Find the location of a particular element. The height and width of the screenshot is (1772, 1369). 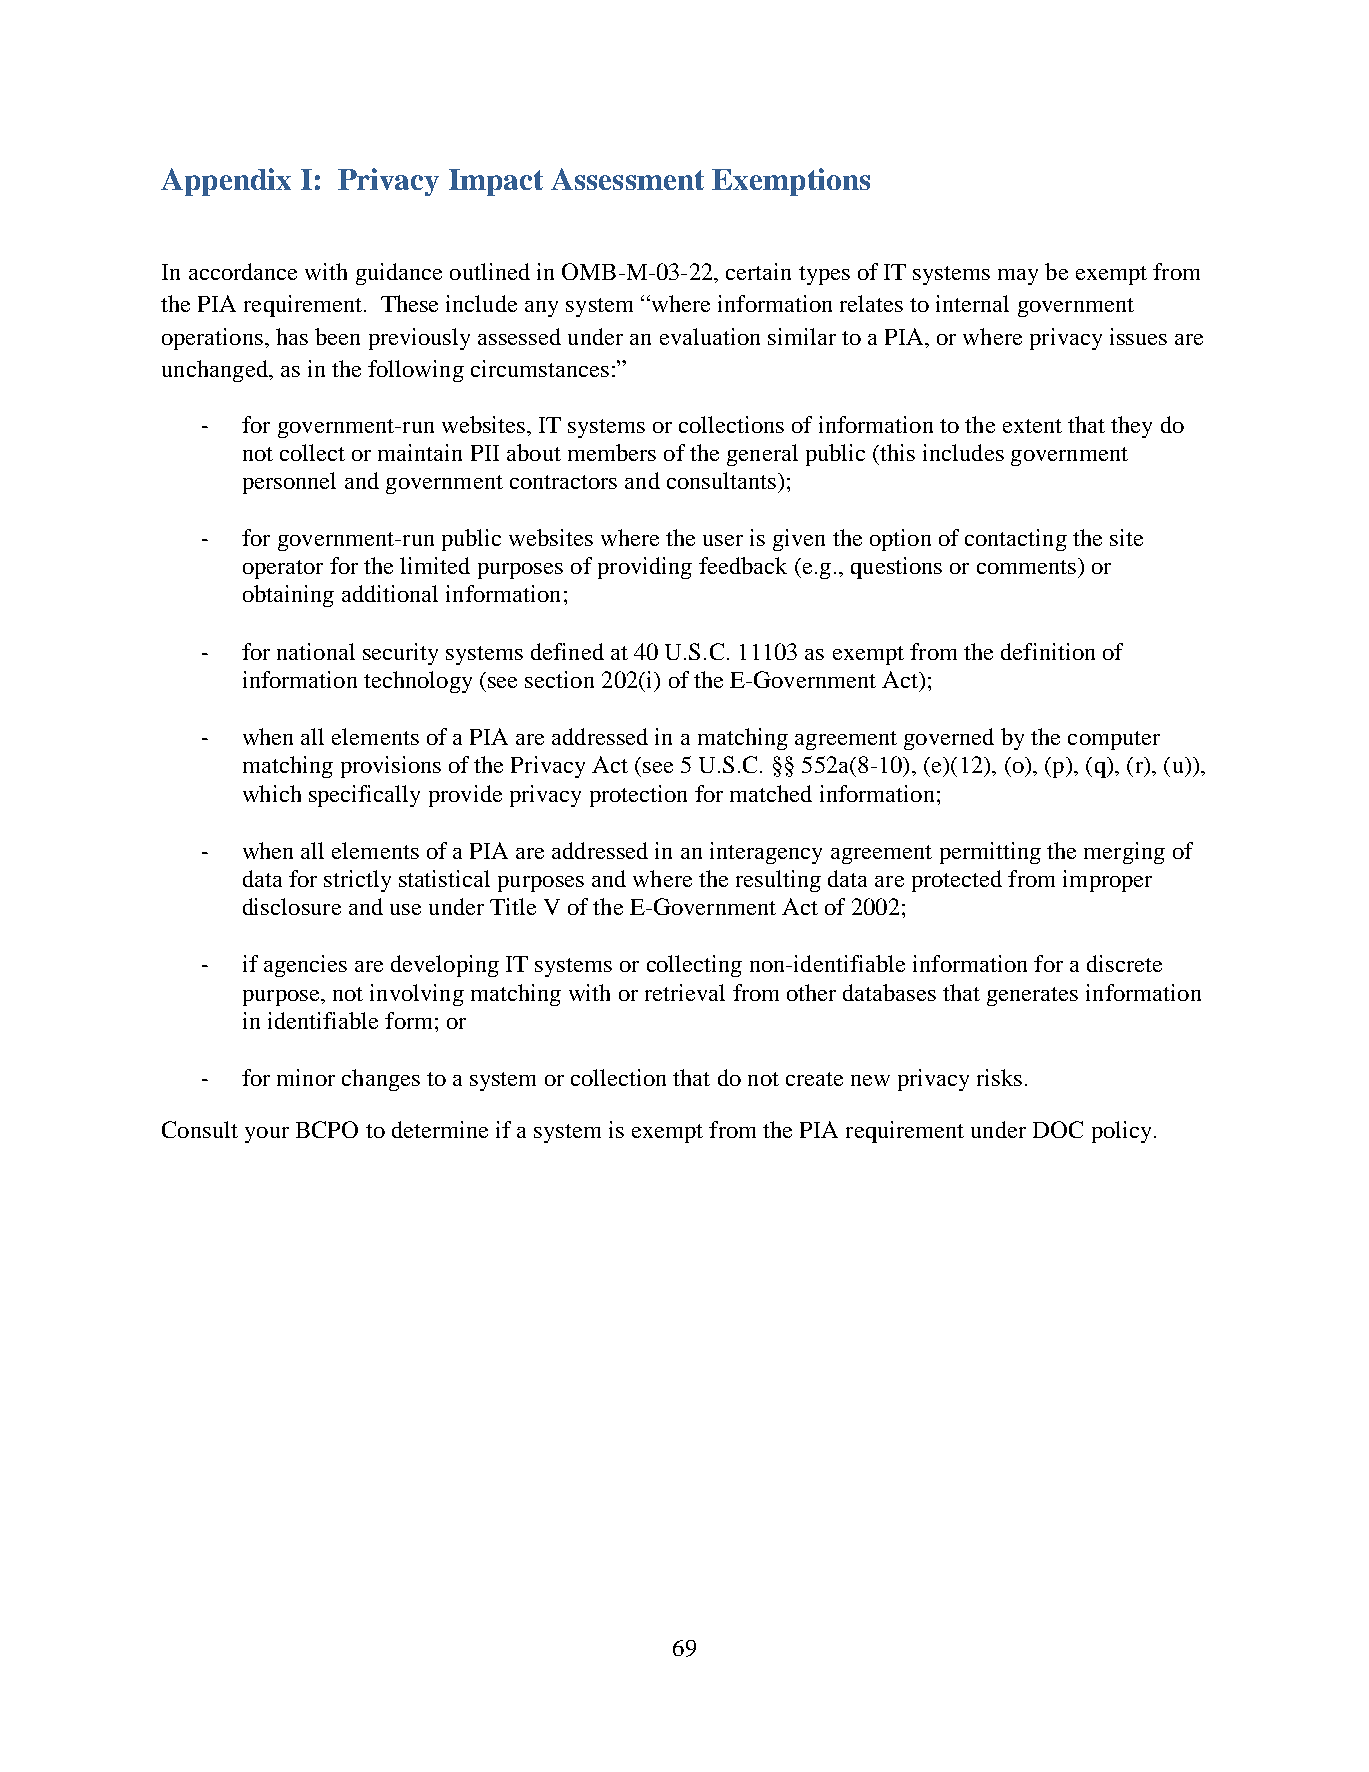

specifically is located at coordinates (364, 796).
